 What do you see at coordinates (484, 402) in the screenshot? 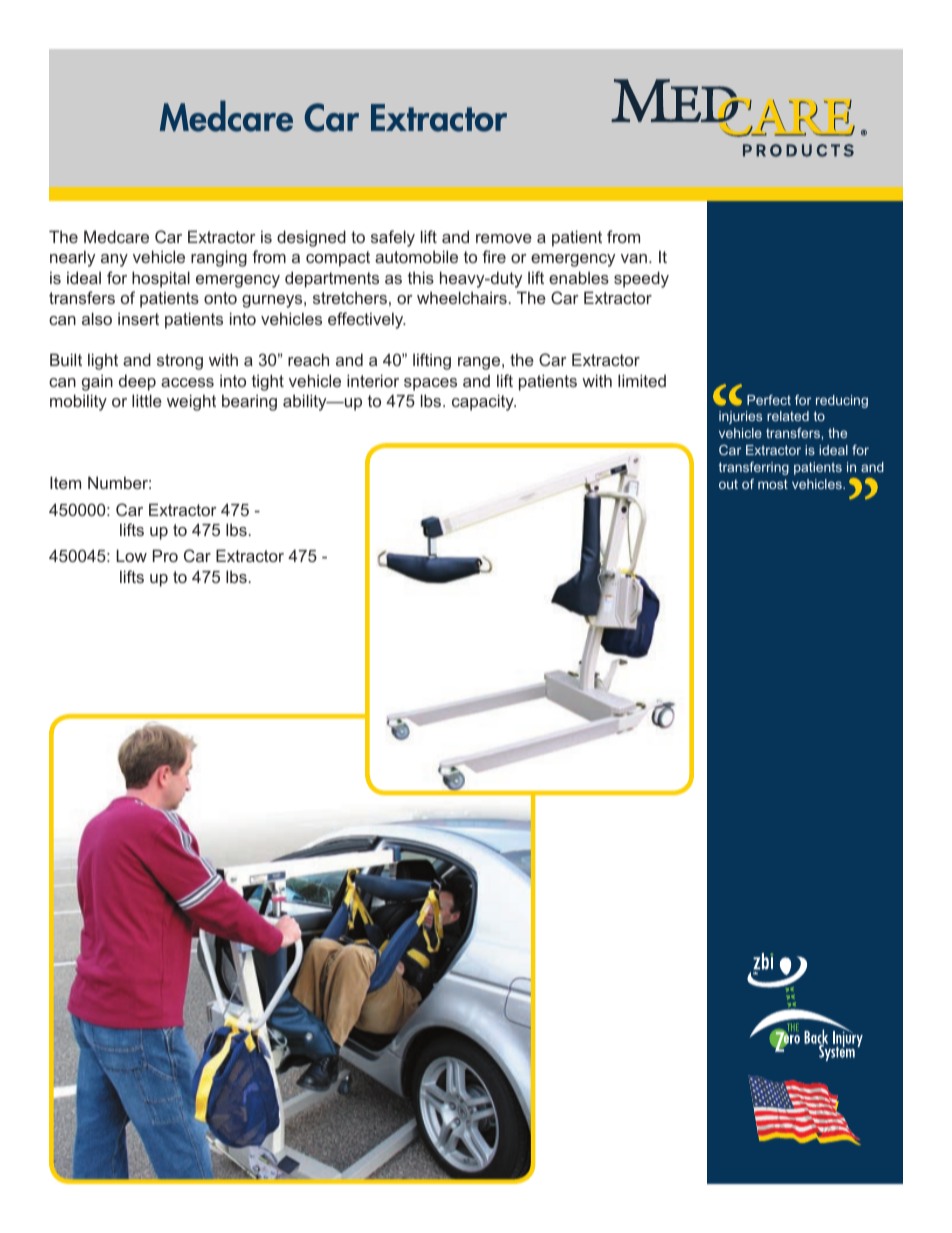
I see `capacity` at bounding box center [484, 402].
